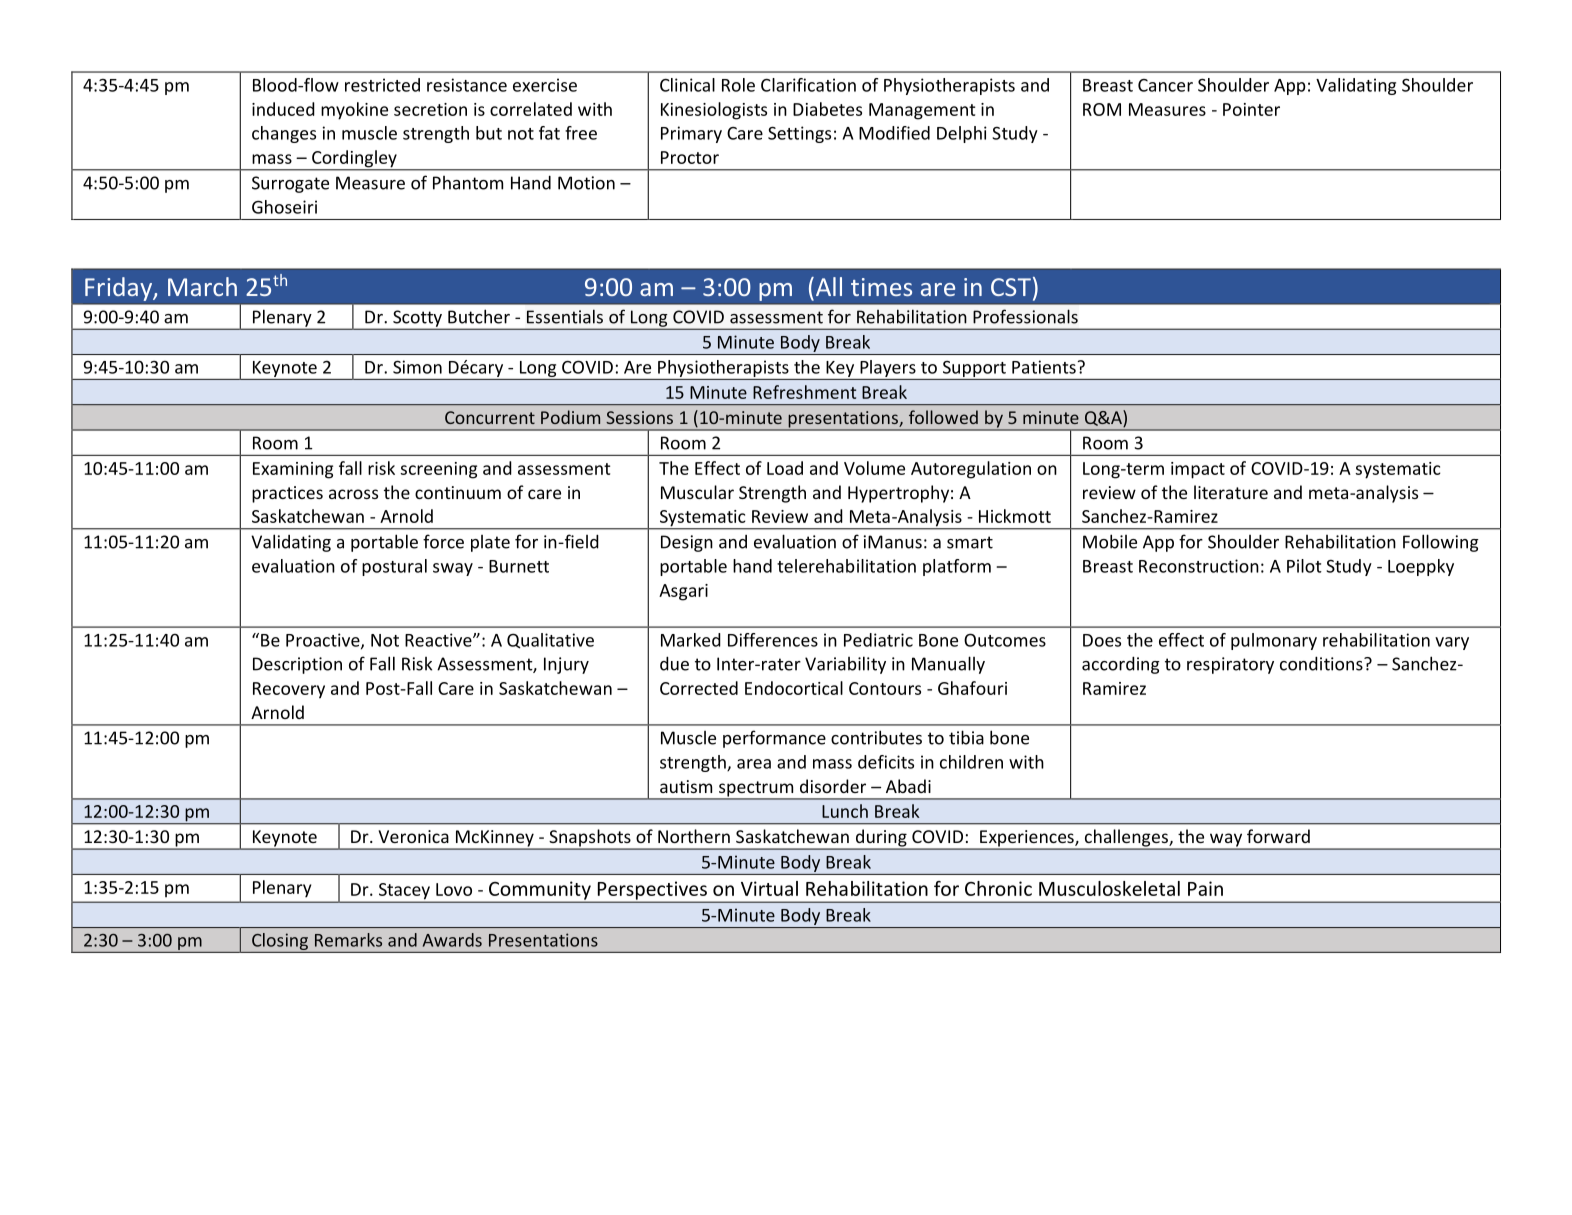  Describe the element at coordinates (827, 109) in the page. I see `Diabetes` at that location.
